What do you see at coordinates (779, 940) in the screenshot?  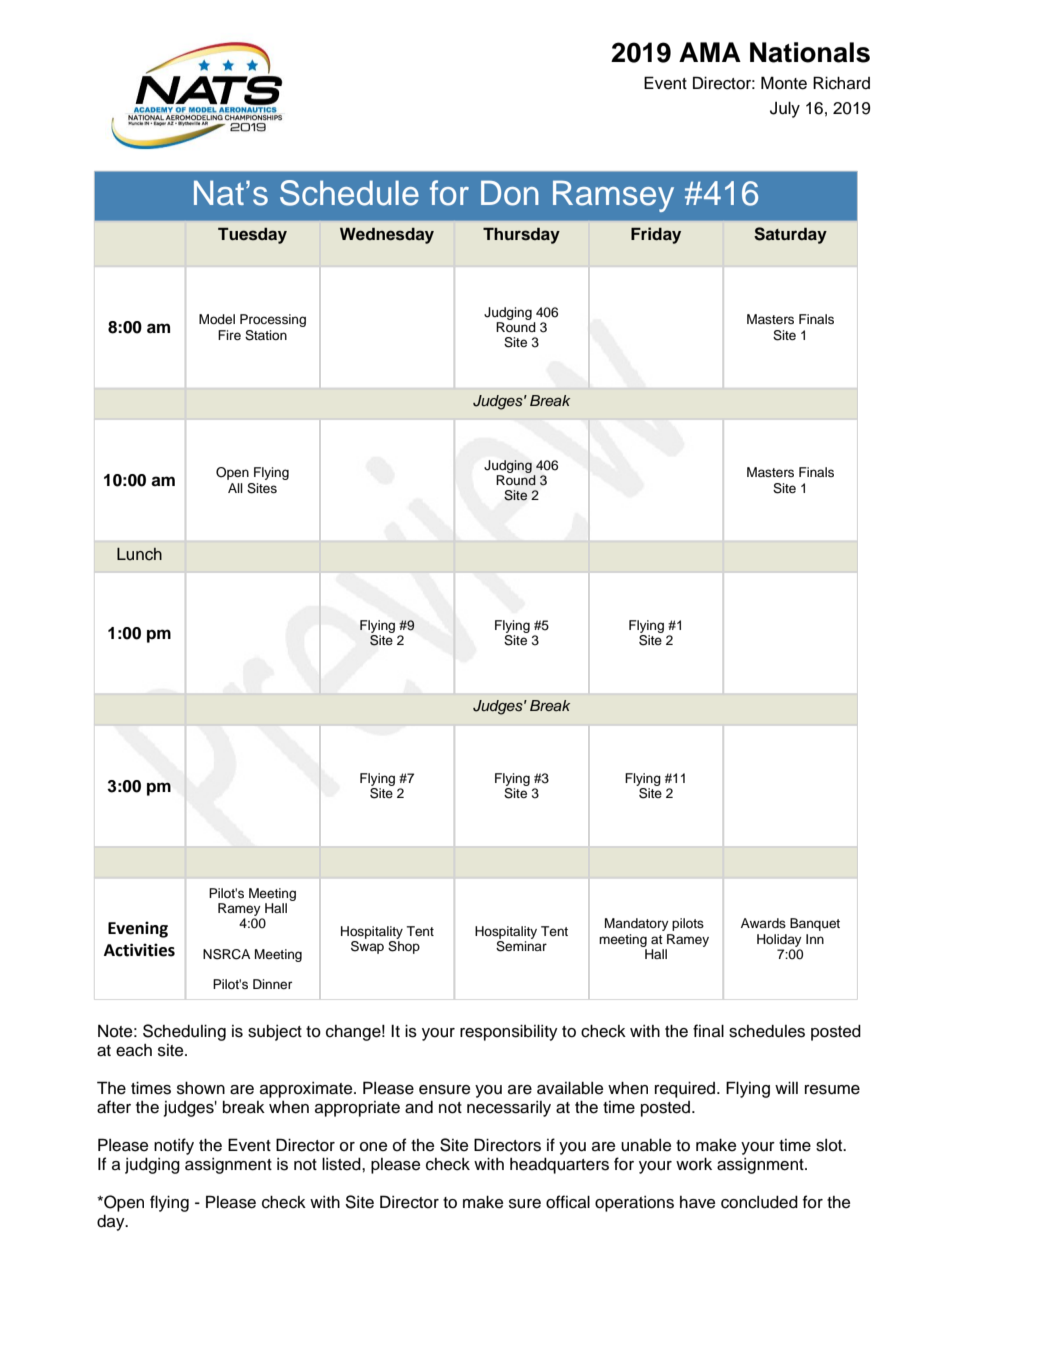 I see `Holiday` at bounding box center [779, 940].
